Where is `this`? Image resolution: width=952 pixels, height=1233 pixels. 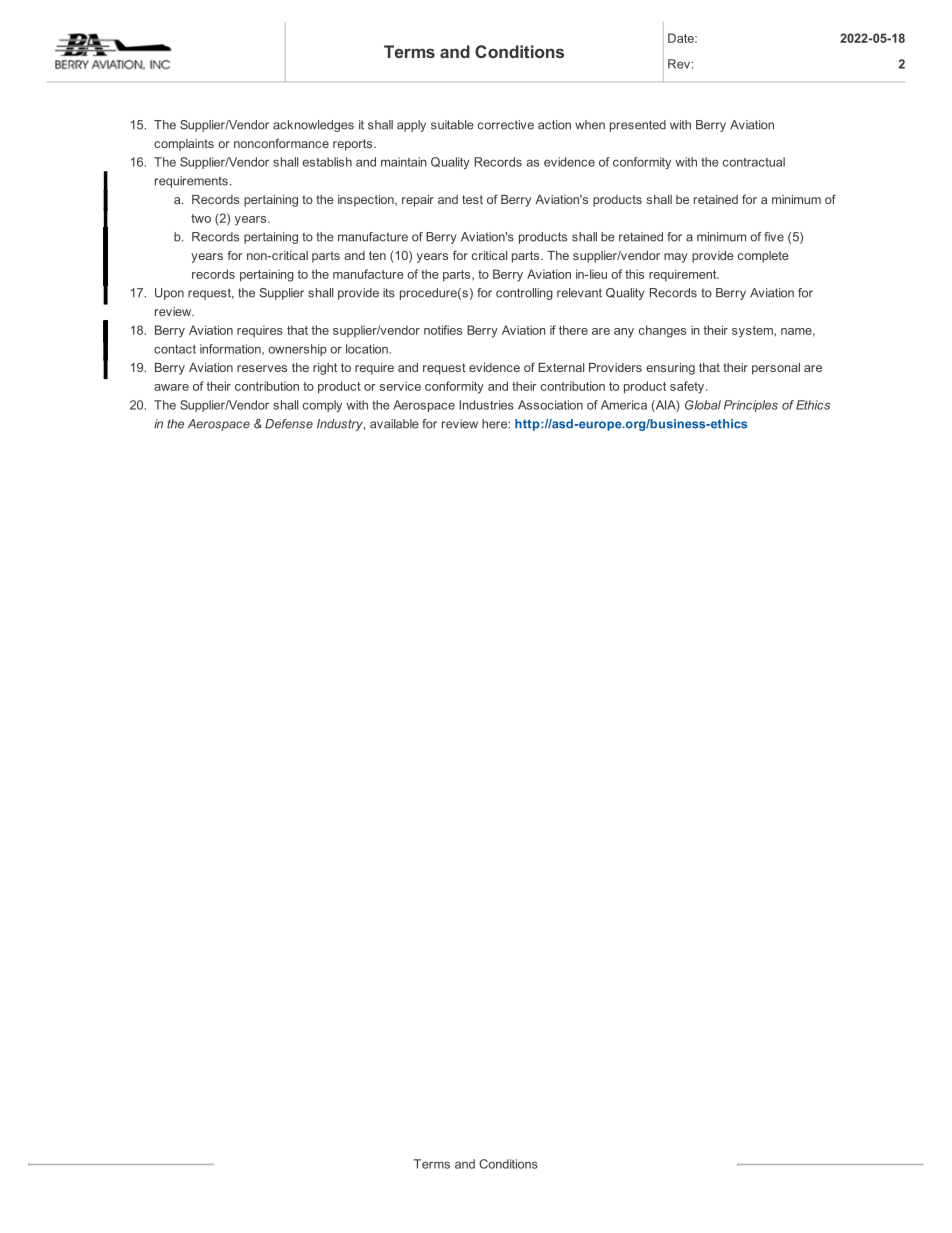
this is located at coordinates (634, 274).
